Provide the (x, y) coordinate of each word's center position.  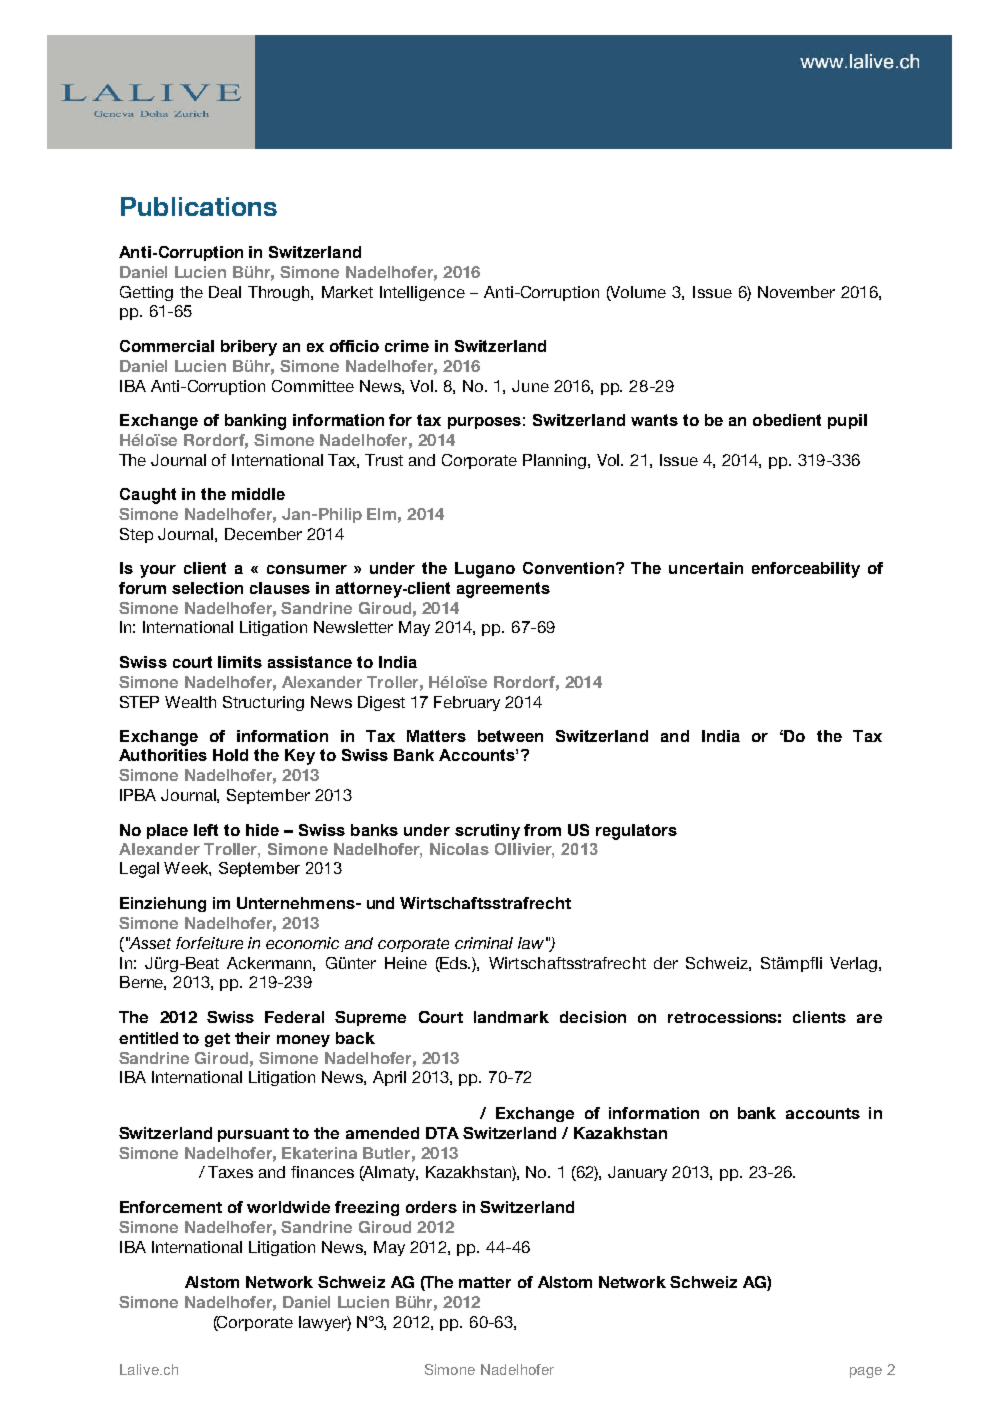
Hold (230, 755)
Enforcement (171, 1207)
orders (431, 1207)
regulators (636, 832)
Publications (199, 206)
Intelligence (422, 293)
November (796, 292)
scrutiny (487, 832)
